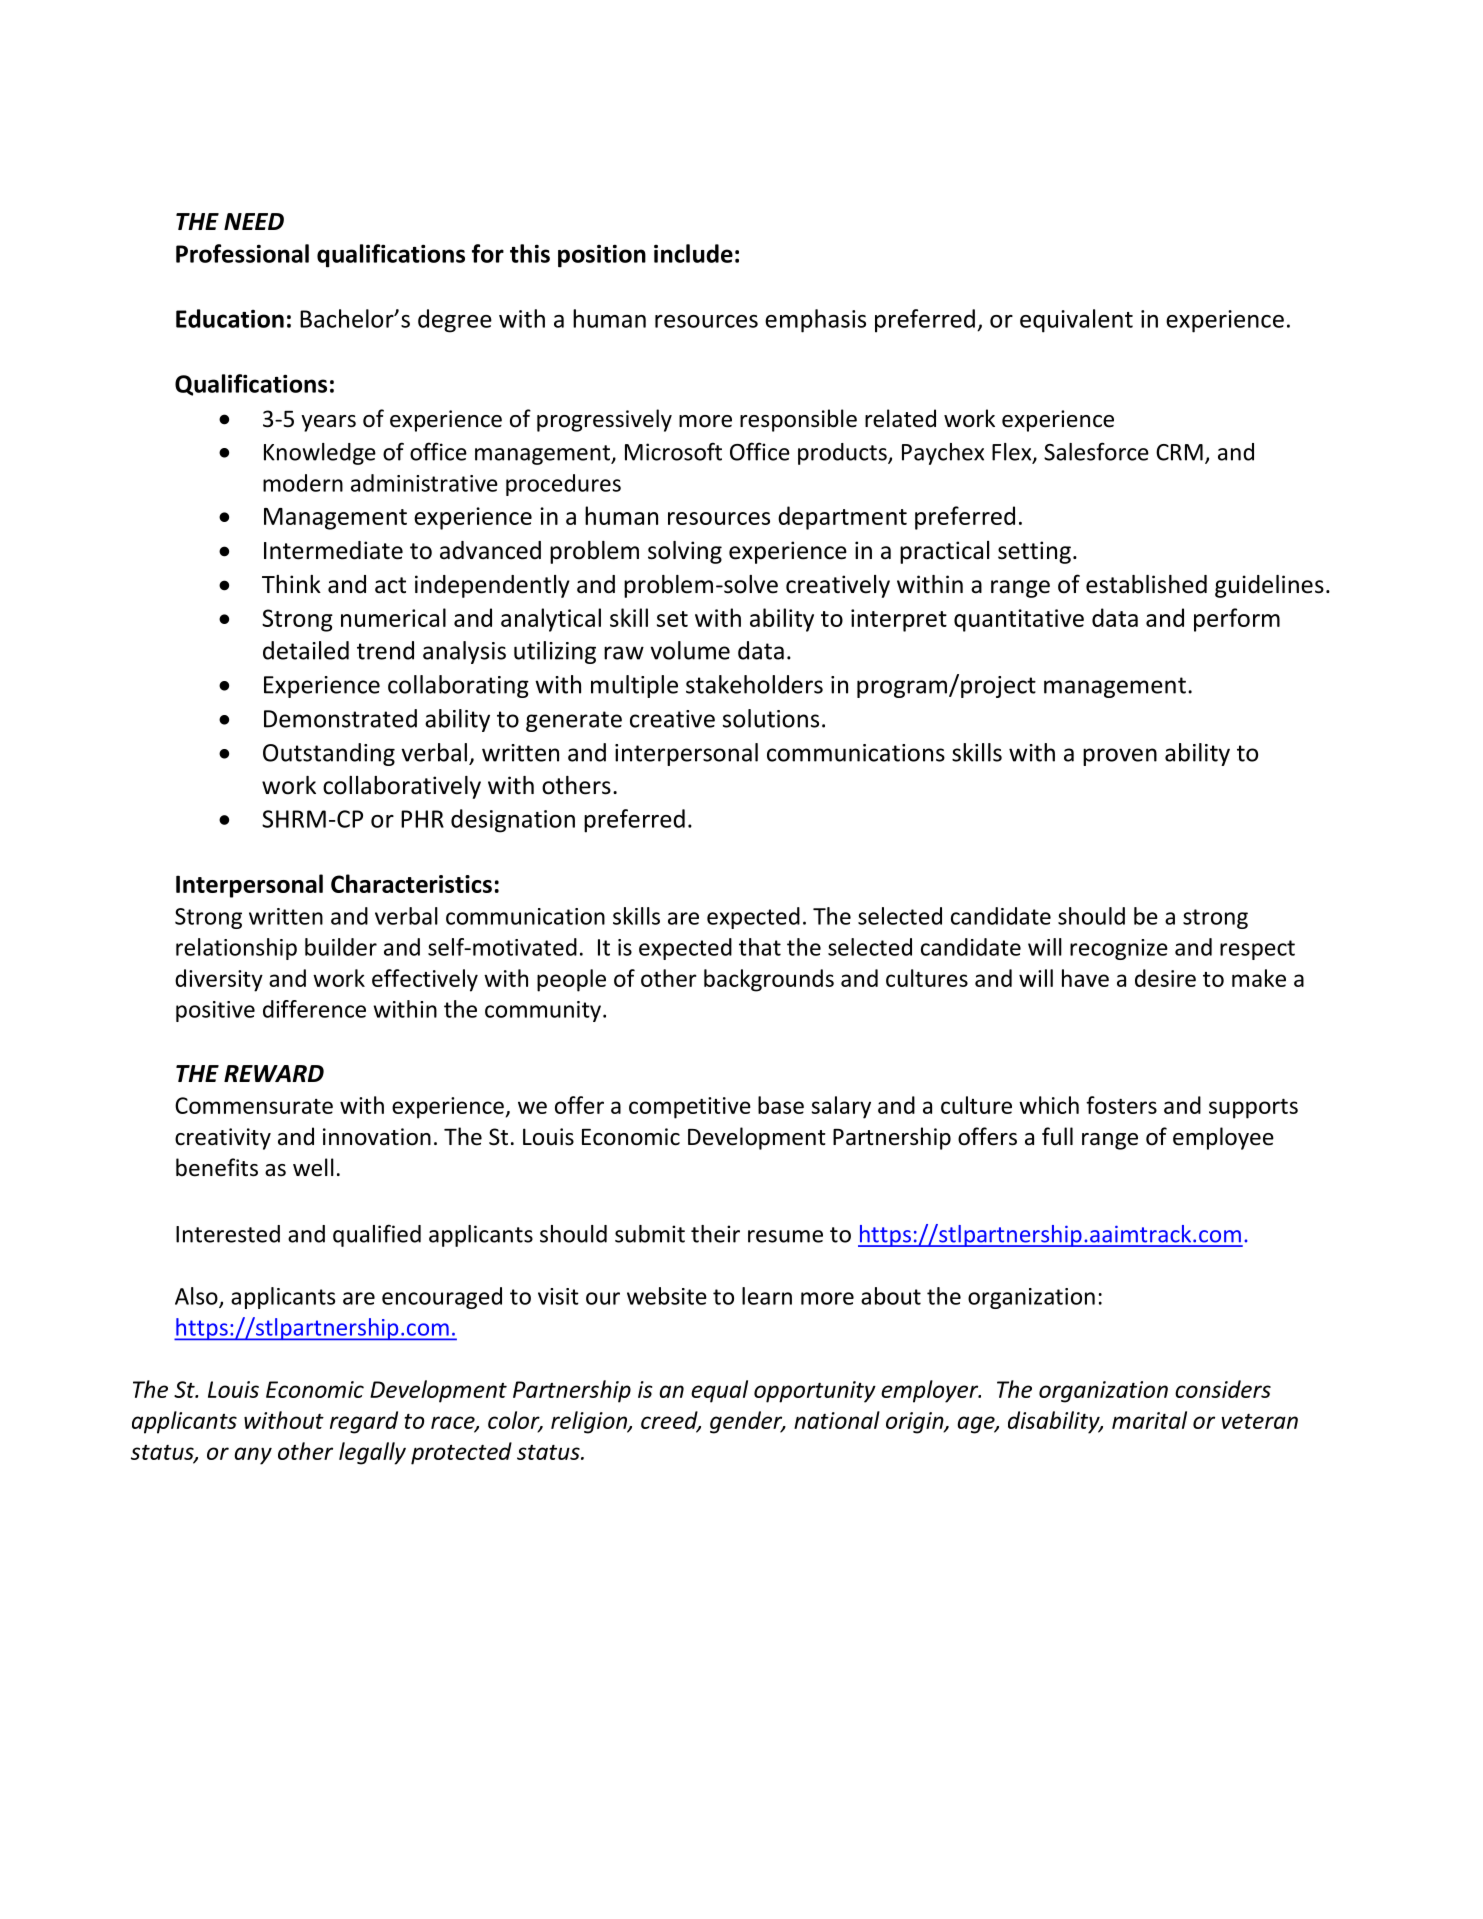  I want to click on backgrounds, so click(769, 980).
